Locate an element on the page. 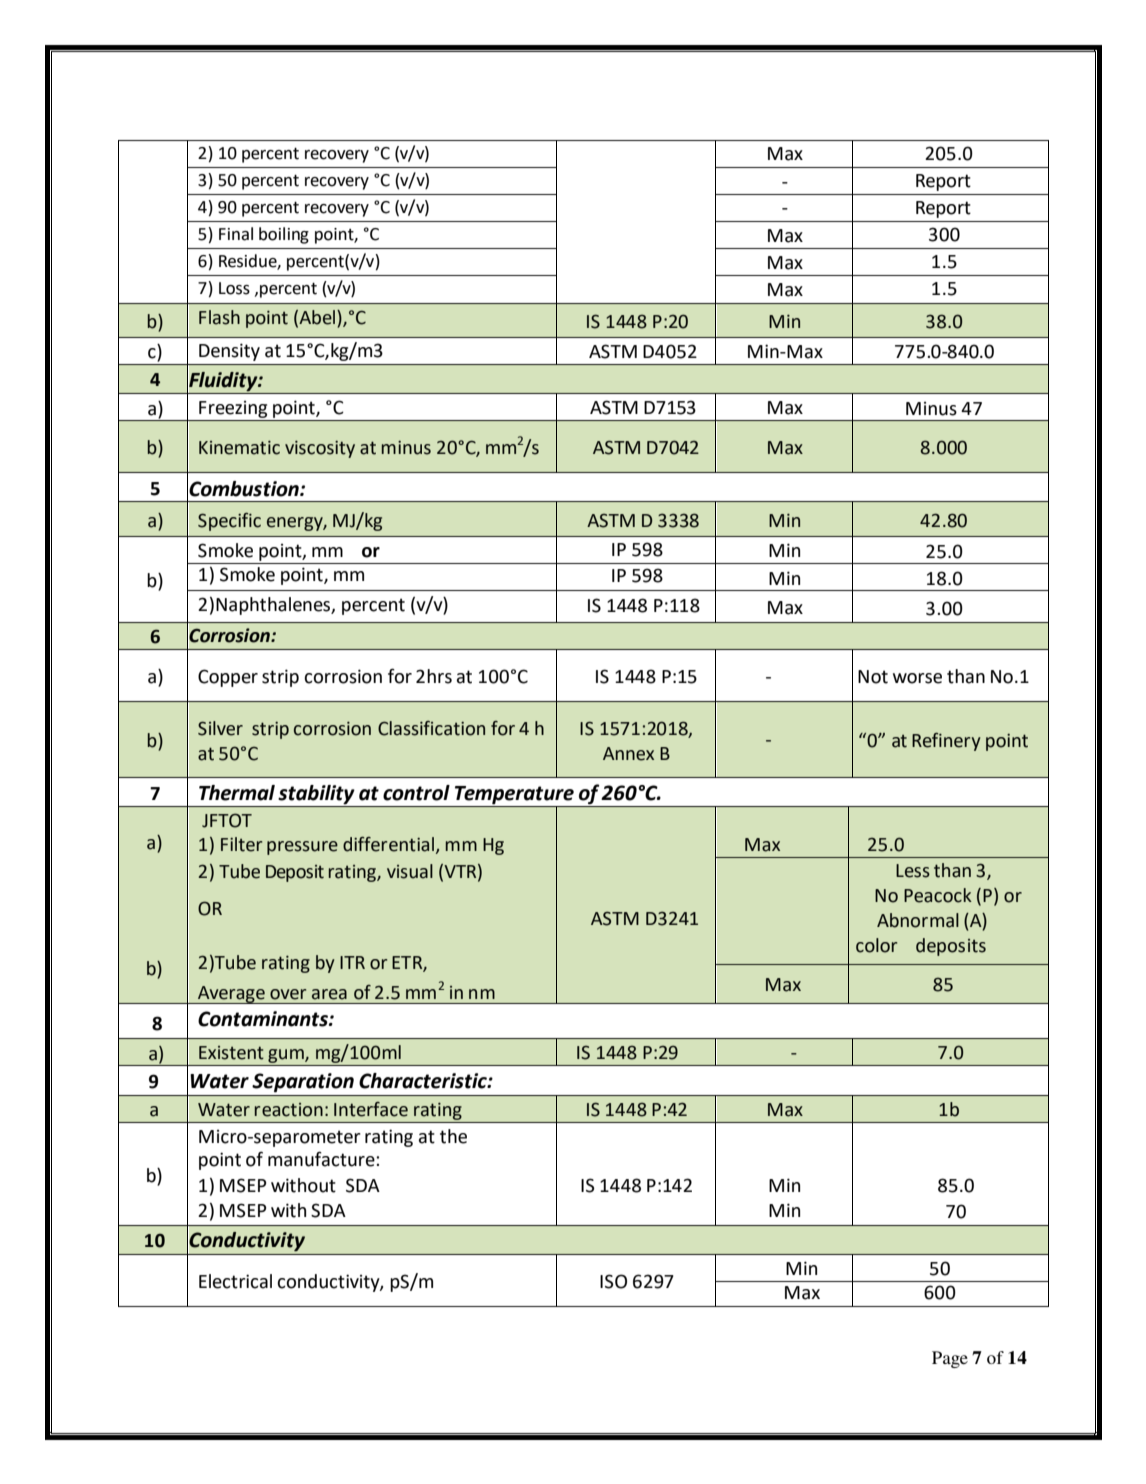 The height and width of the document is (1484, 1146). Less is located at coordinates (913, 871).
